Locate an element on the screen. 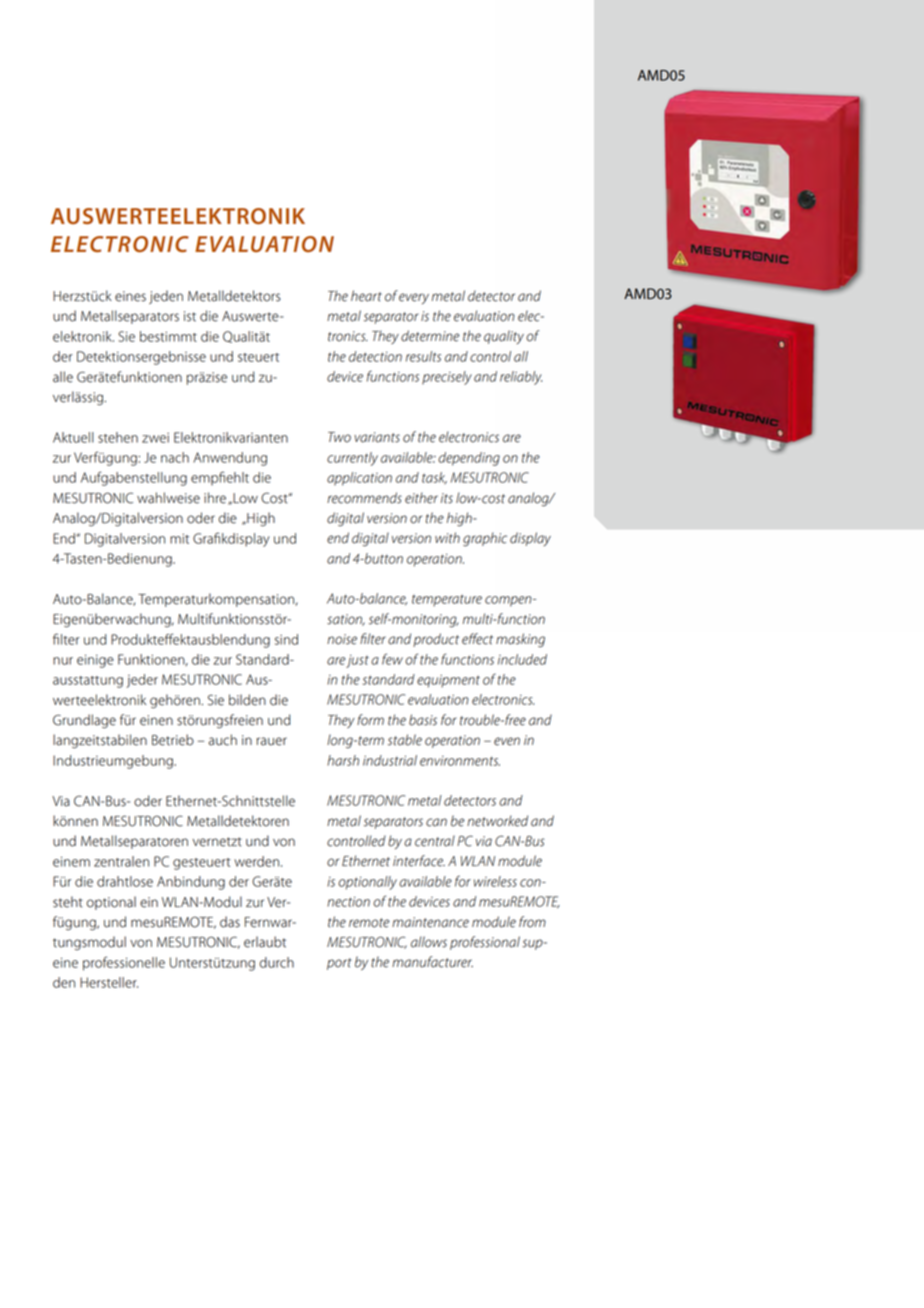 Image resolution: width=924 pixels, height=1308 pixels. das is located at coordinates (230, 922).
